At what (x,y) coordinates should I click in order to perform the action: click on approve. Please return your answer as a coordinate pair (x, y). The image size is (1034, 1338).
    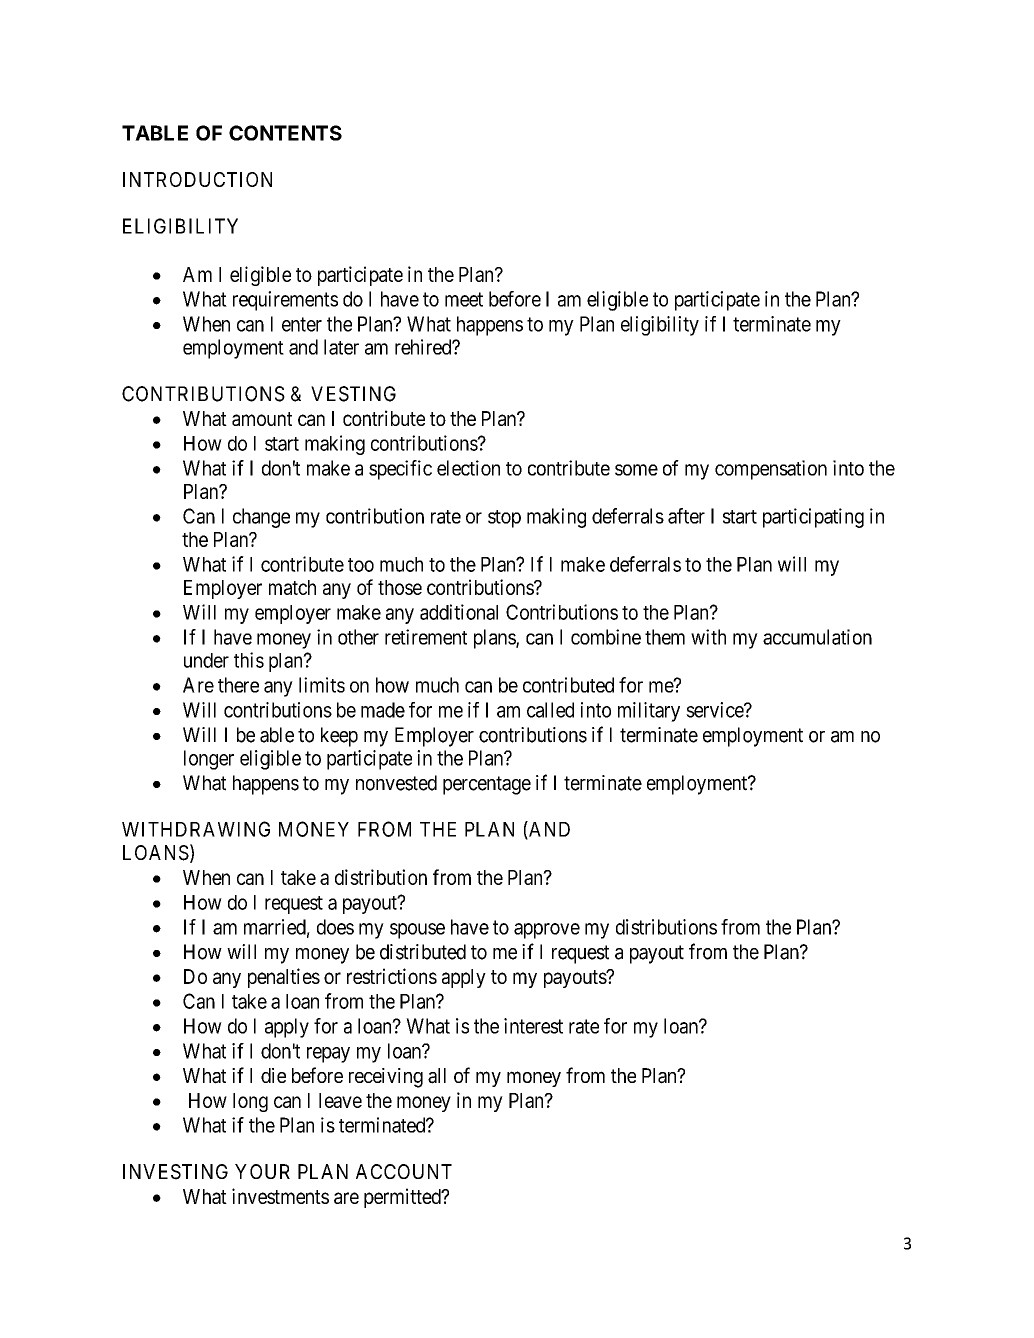
    Looking at the image, I should click on (547, 931).
